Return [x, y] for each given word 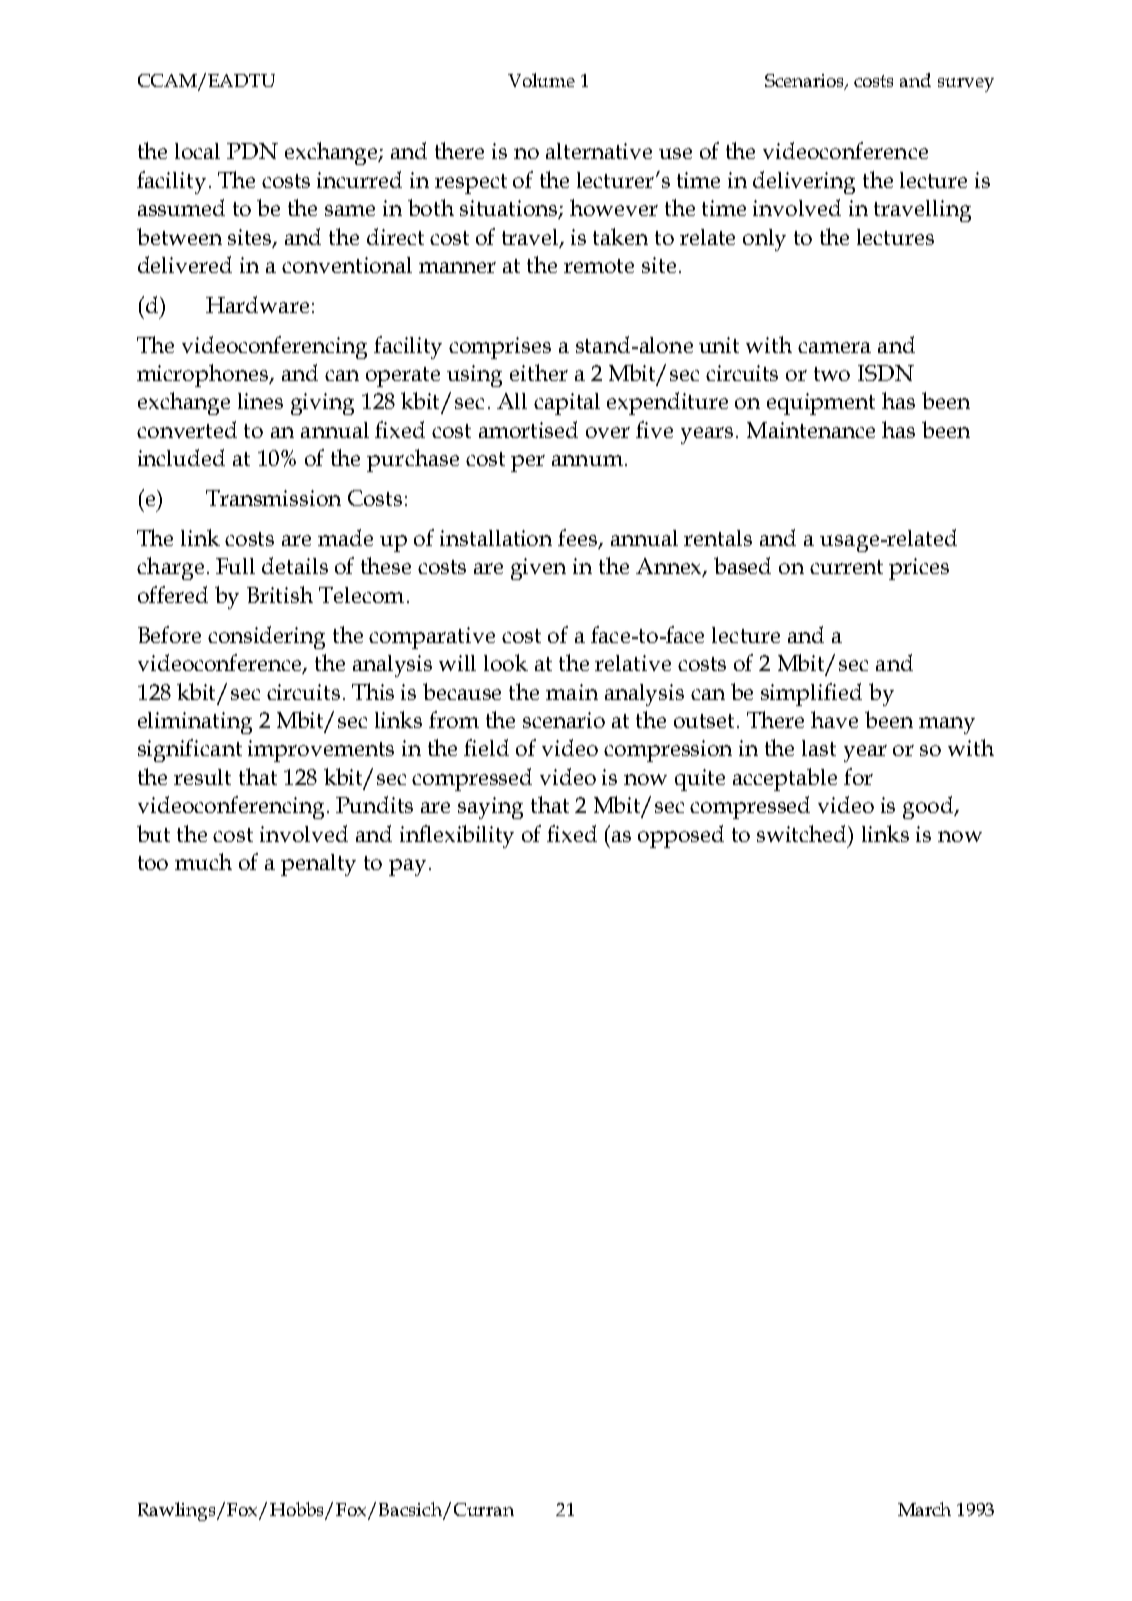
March [924, 1509]
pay [407, 867]
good [929, 807]
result [202, 777]
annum [587, 460]
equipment [821, 404]
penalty [318, 865]
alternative [599, 151]
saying [490, 808]
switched [803, 835]
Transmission [273, 498]
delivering [804, 182]
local [197, 151]
